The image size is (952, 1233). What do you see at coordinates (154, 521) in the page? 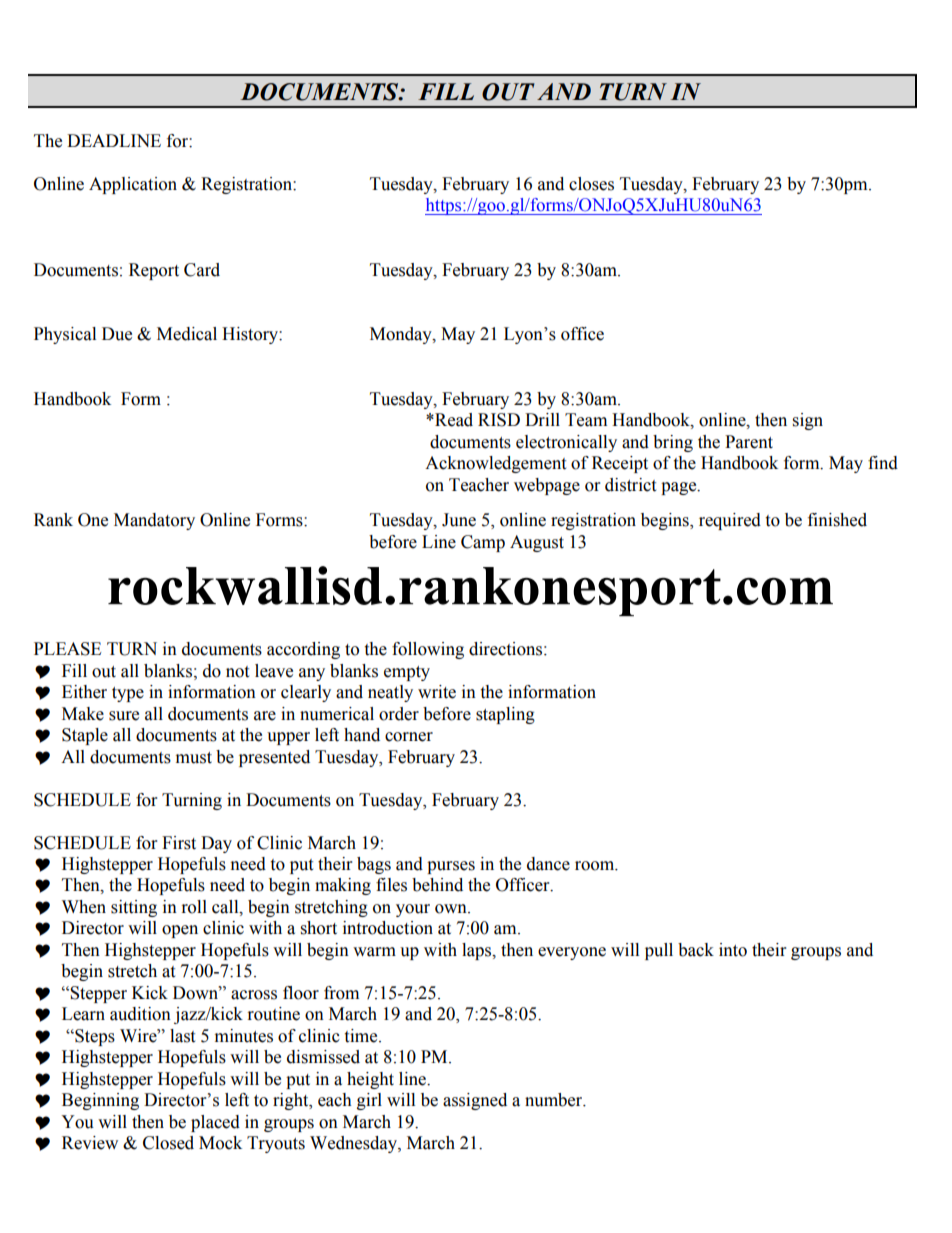
I see `Mandatory` at bounding box center [154, 521].
